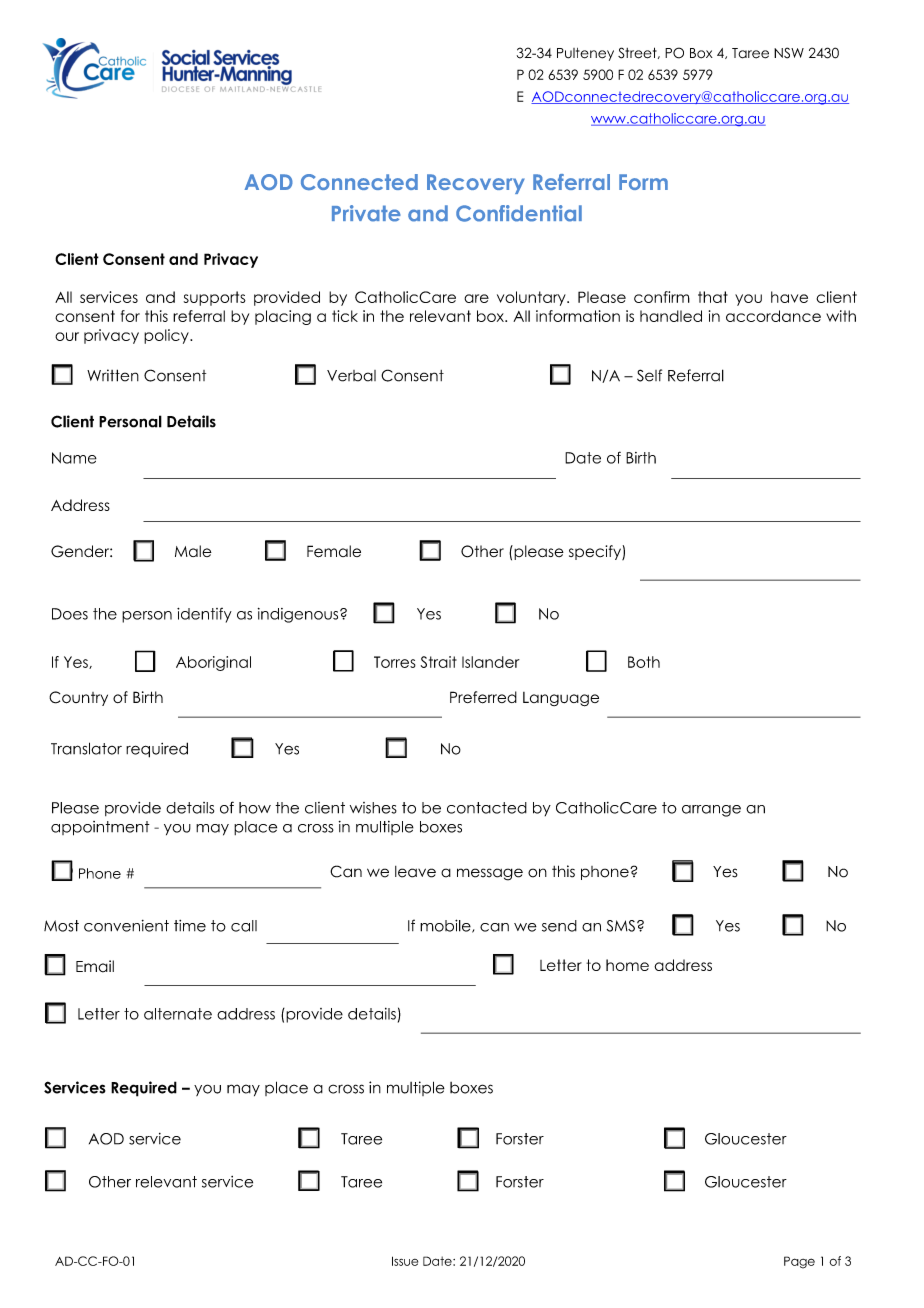 The image size is (924, 1308). What do you see at coordinates (74, 458) in the screenshot?
I see `Name` at bounding box center [74, 458].
